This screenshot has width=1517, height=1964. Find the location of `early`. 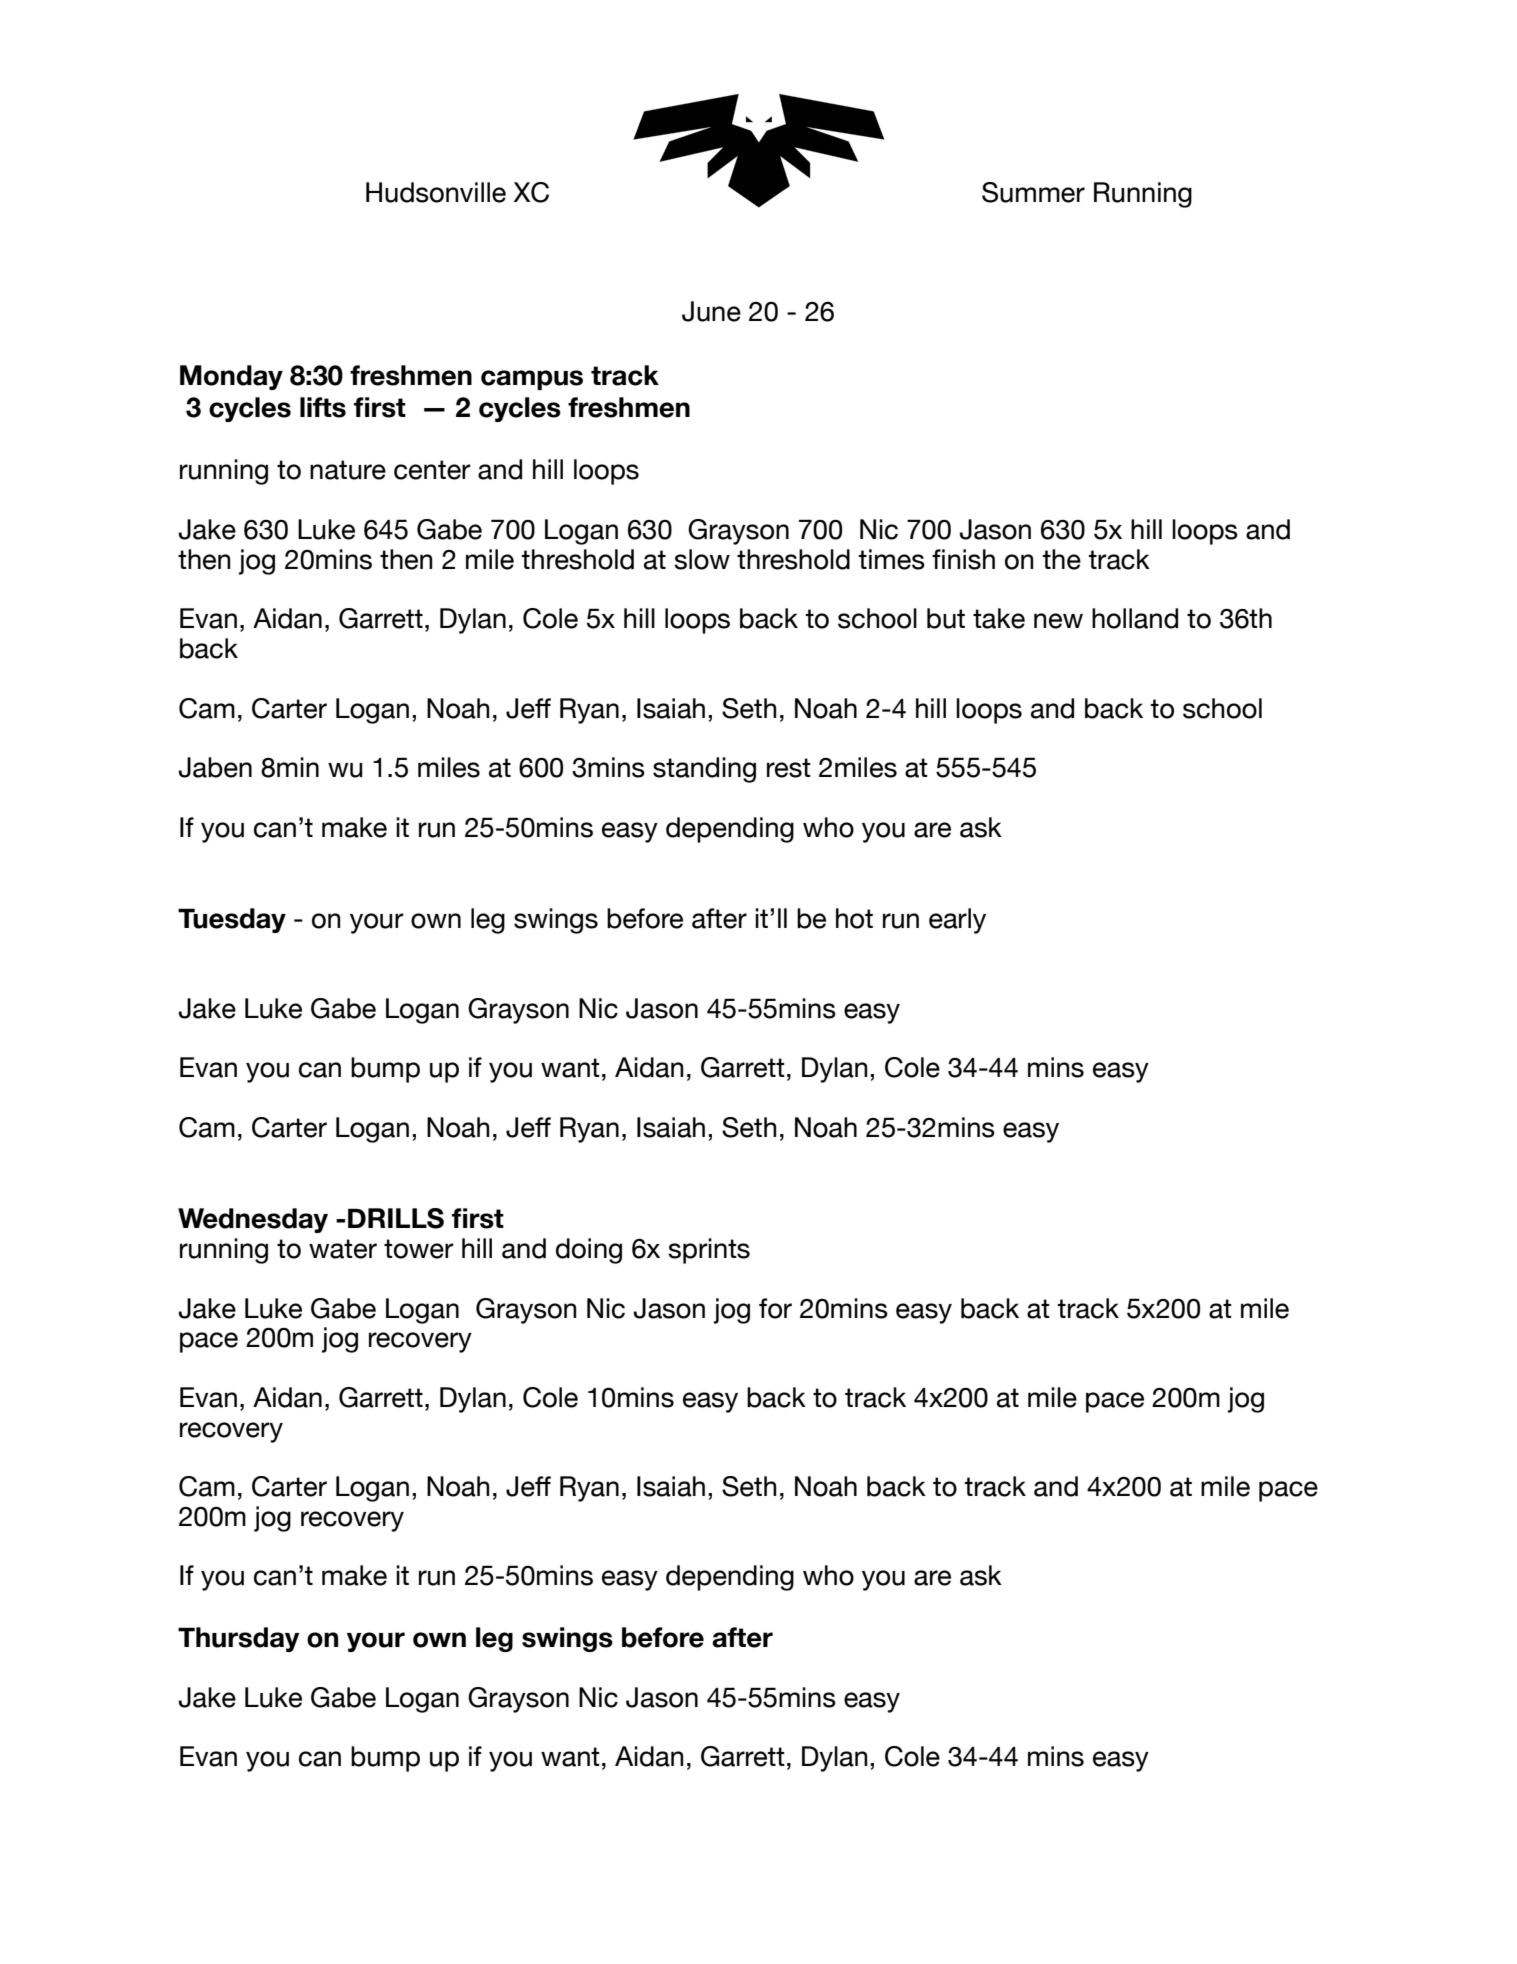

early is located at coordinates (957, 921).
